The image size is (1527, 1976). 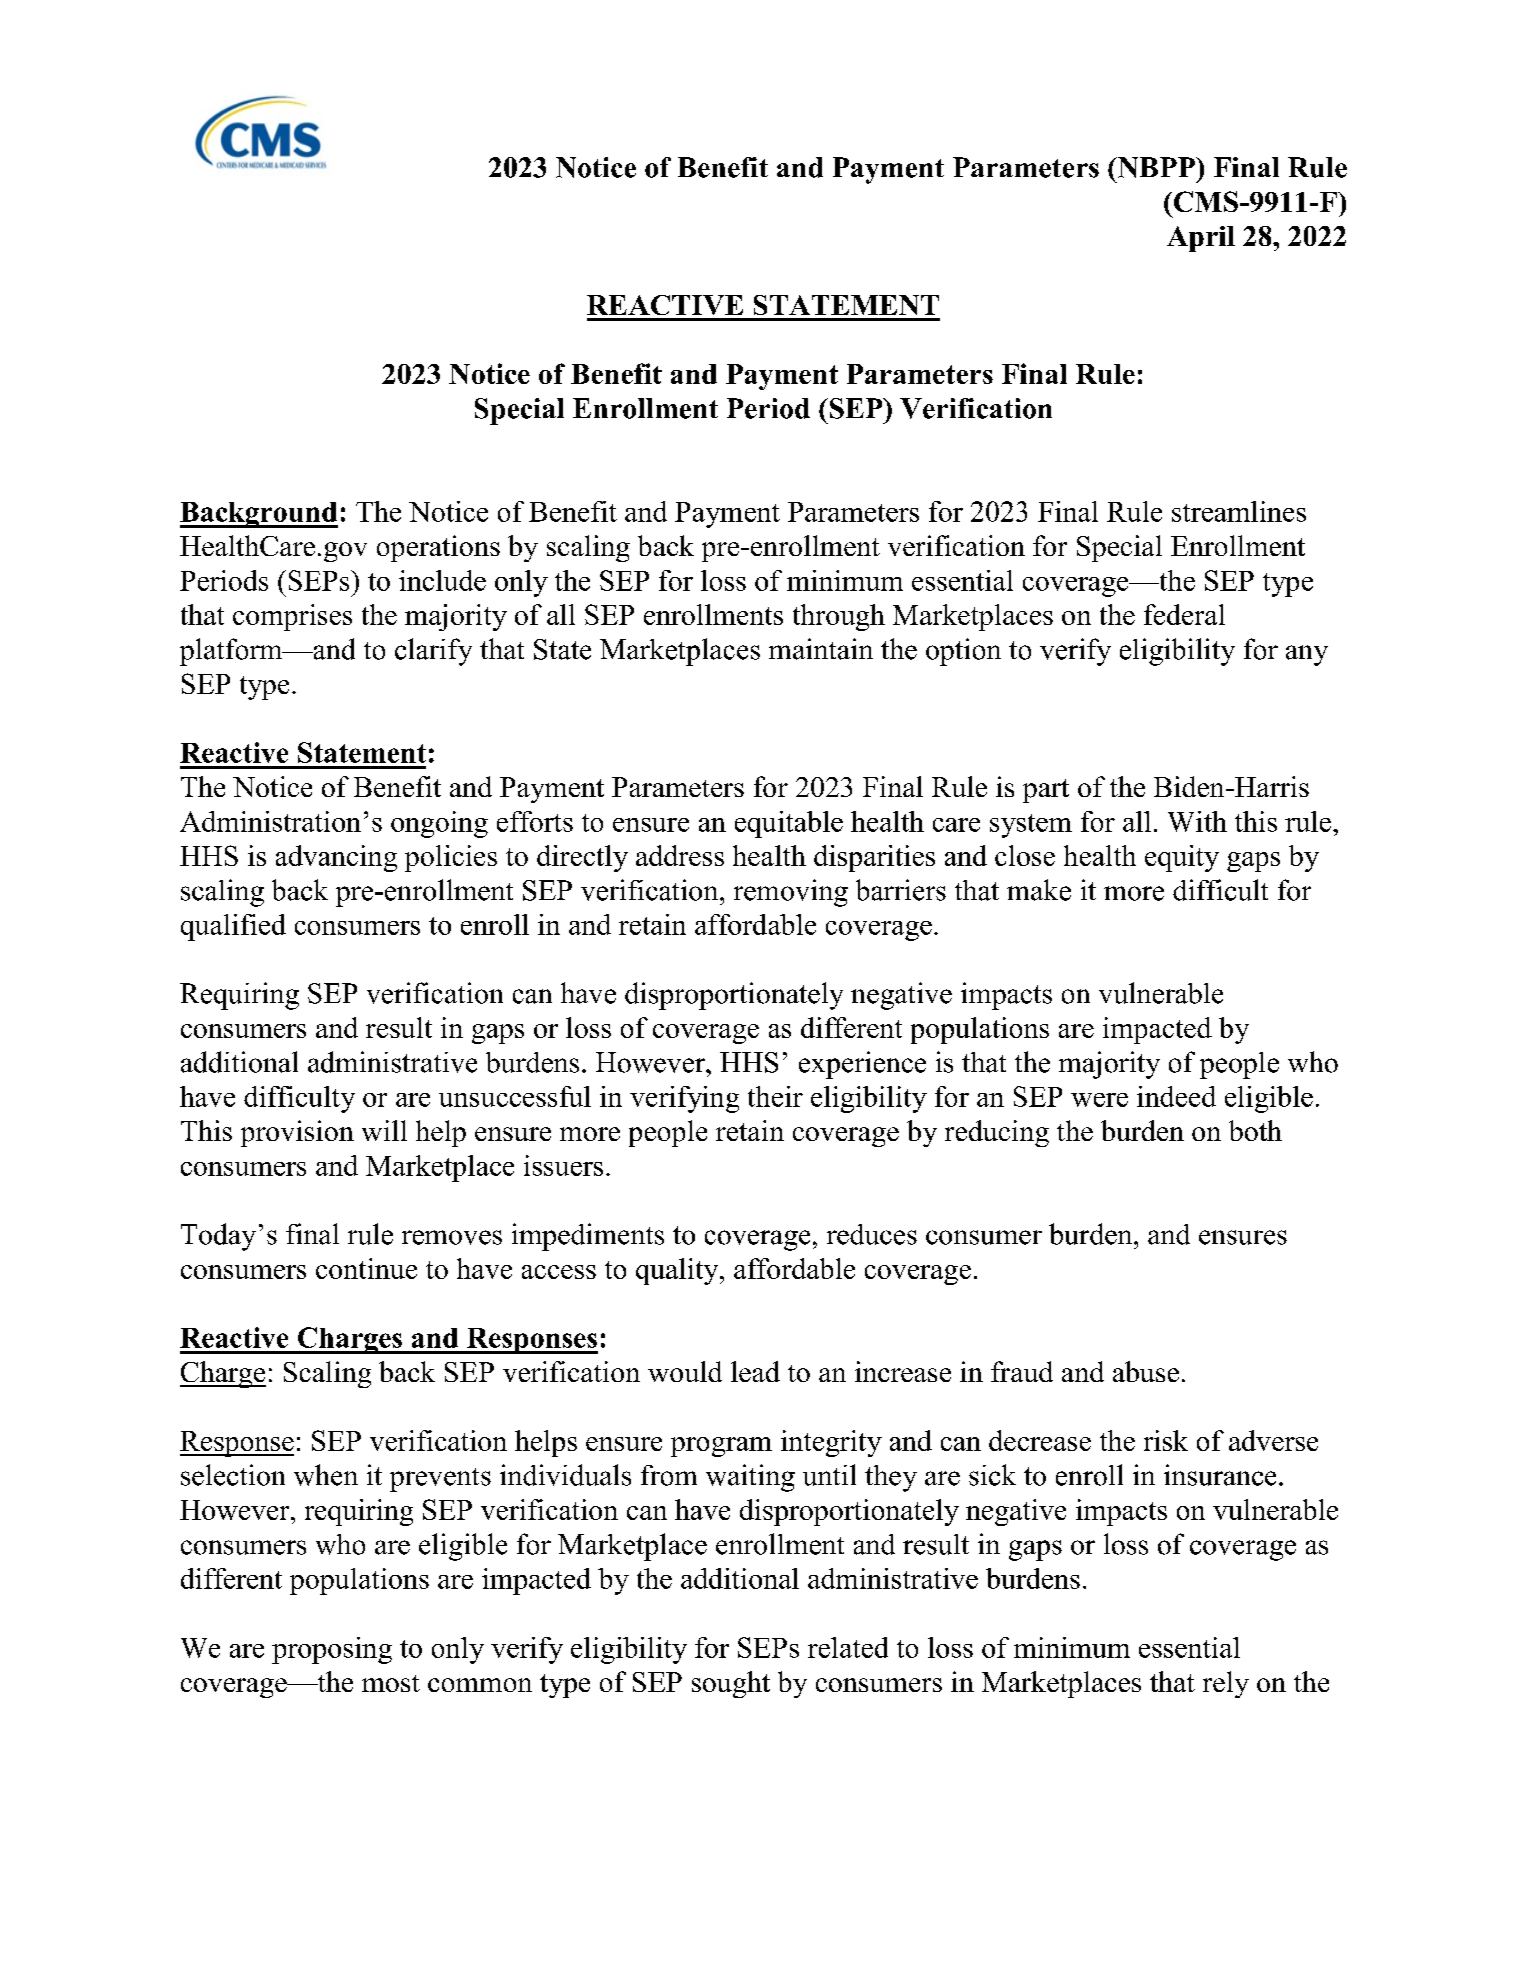 I want to click on sought, so click(x=731, y=1684).
